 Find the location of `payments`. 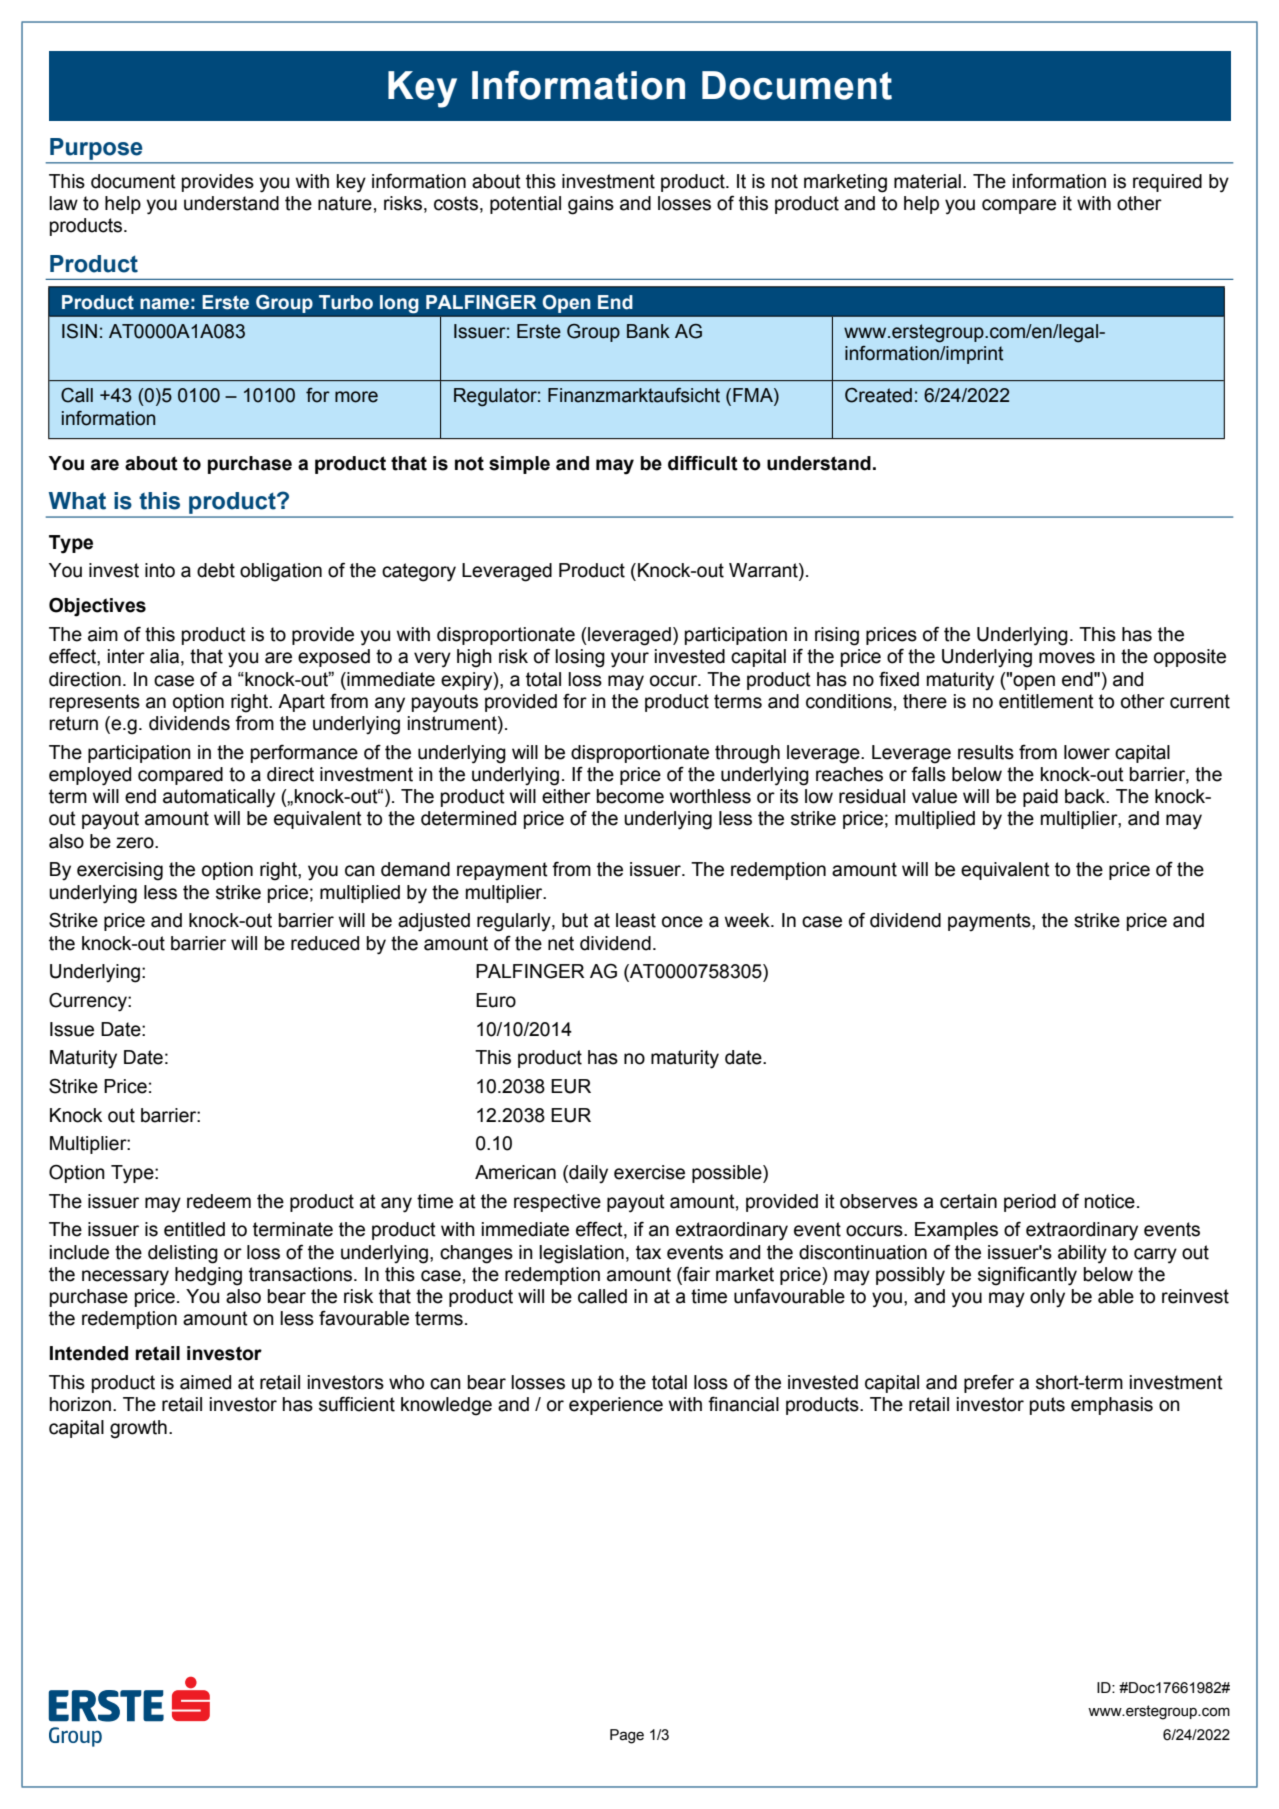

payments is located at coordinates (990, 922).
